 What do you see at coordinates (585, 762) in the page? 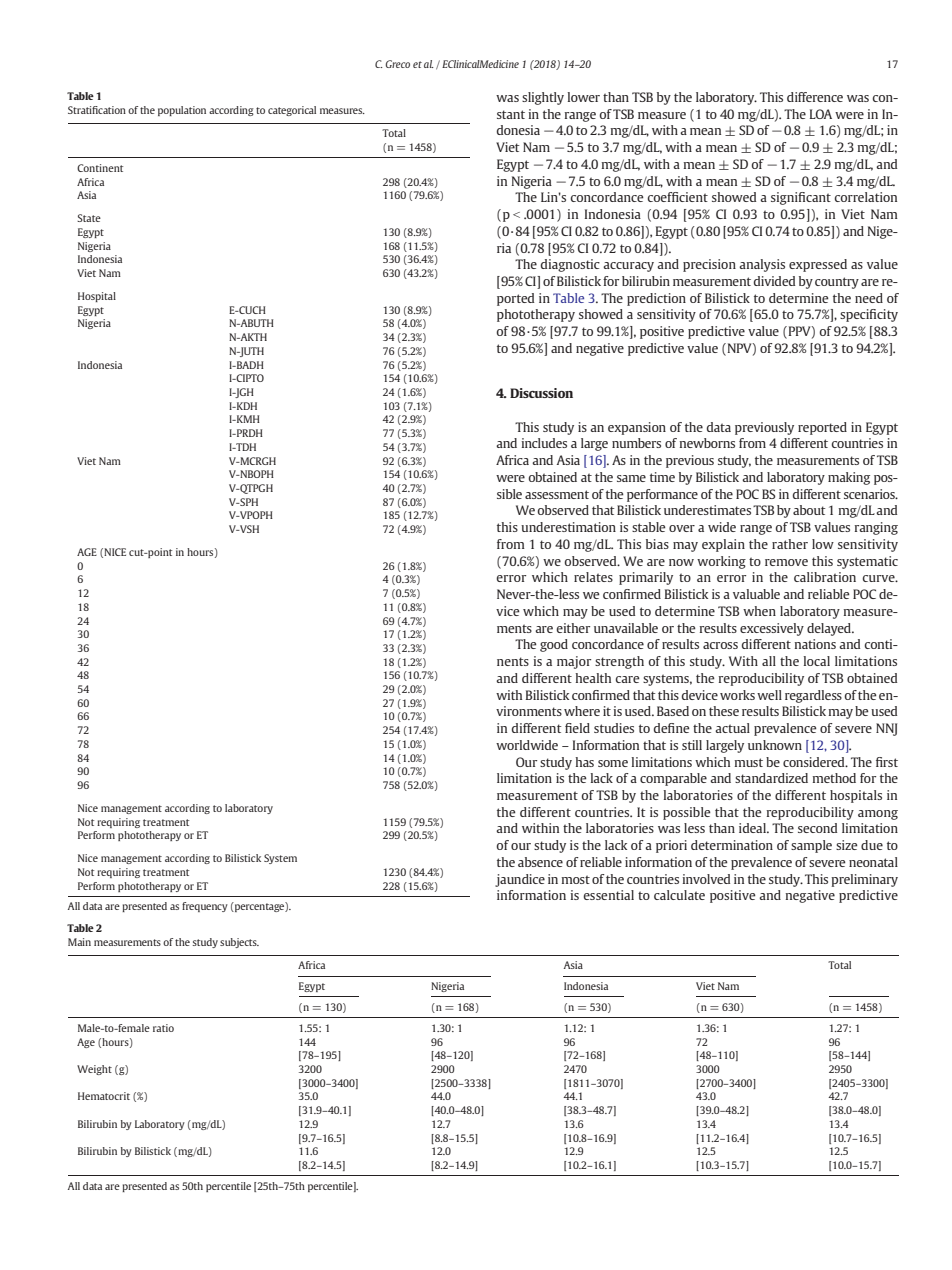
I see `has` at bounding box center [585, 762].
